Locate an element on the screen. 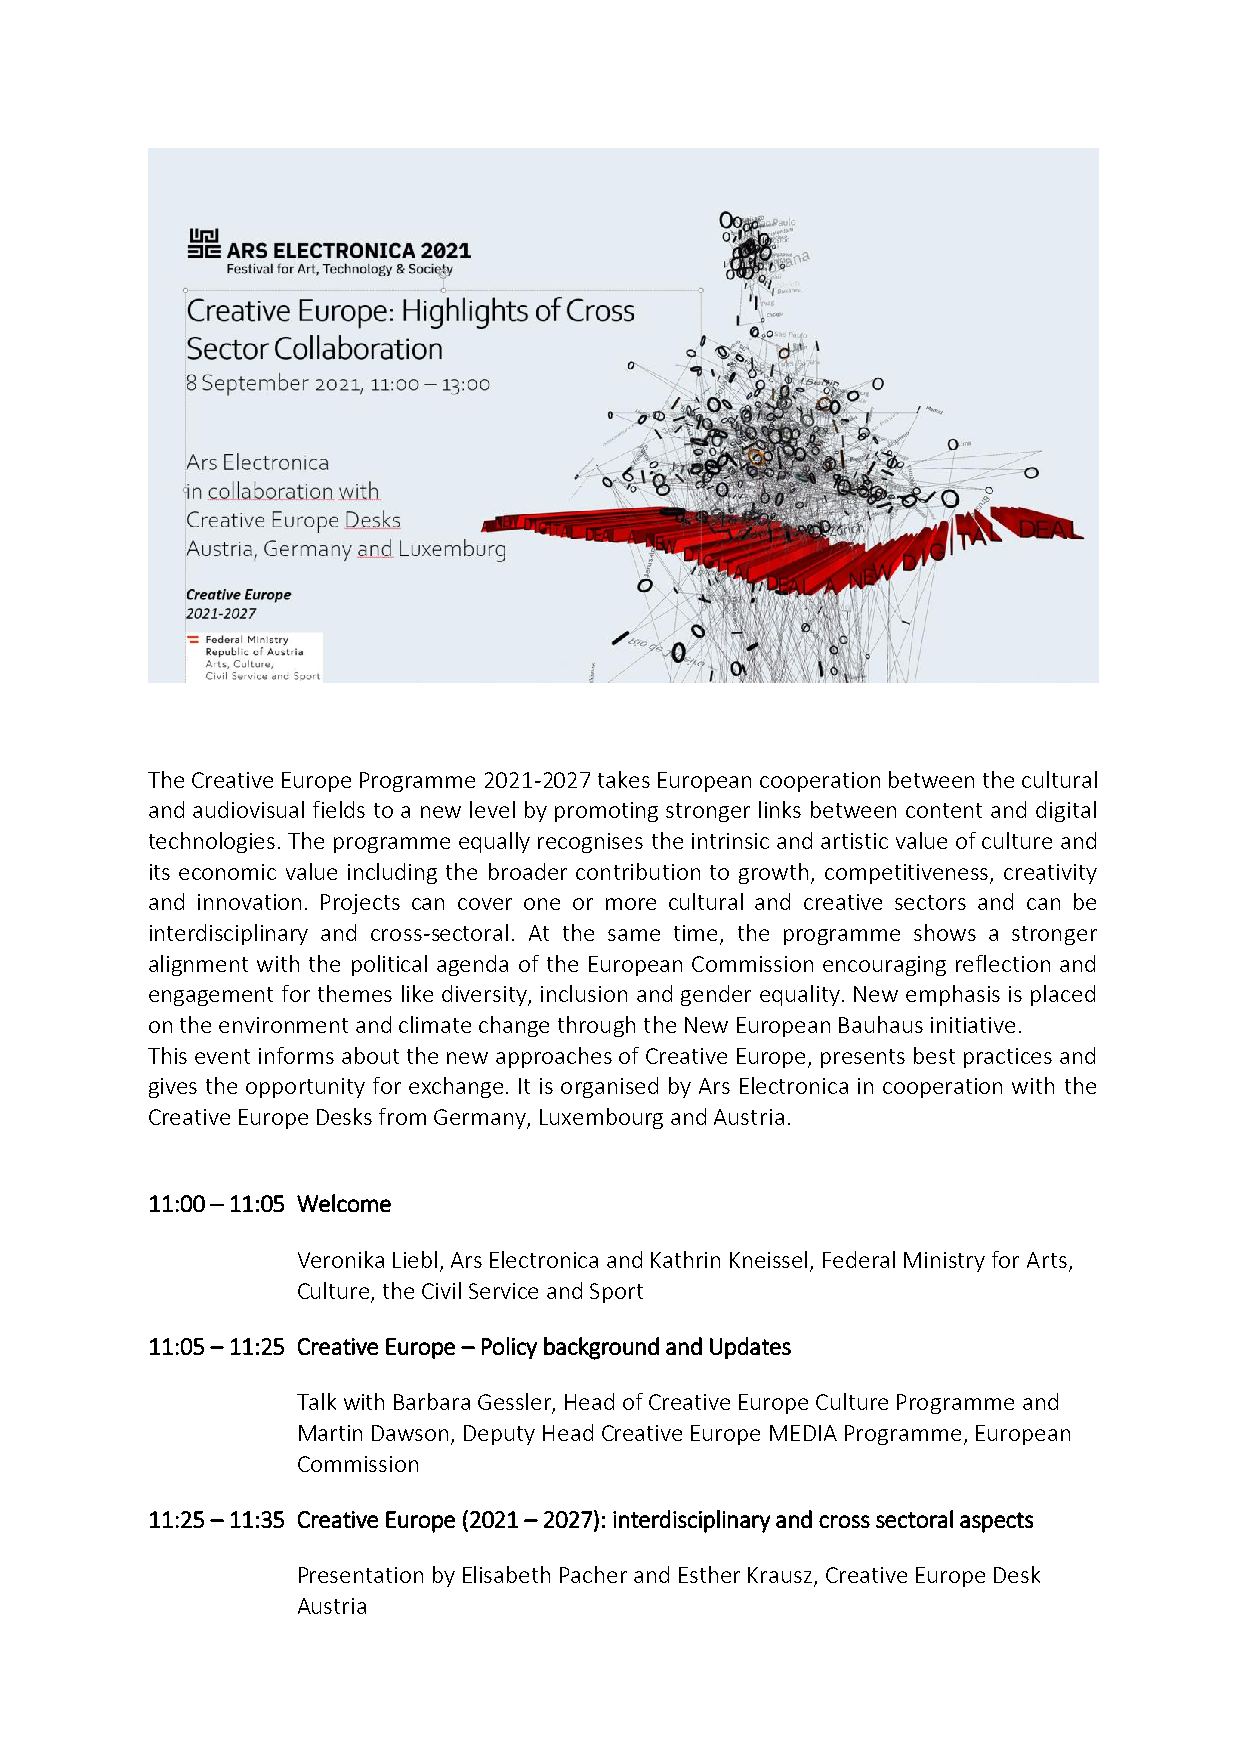  Veronika is located at coordinates (341, 1259).
